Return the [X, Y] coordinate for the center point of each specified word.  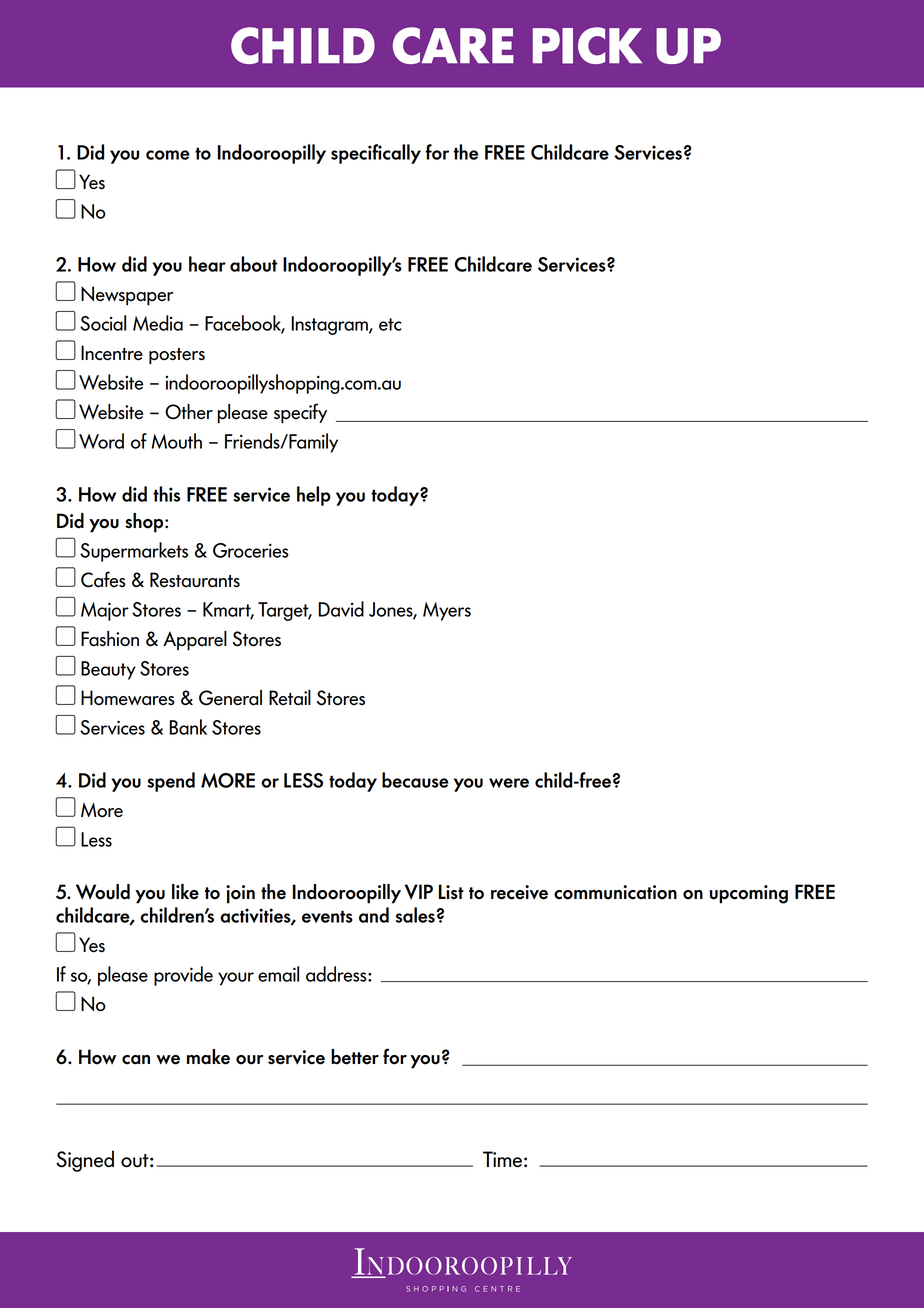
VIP [419, 892]
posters [177, 356]
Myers [447, 611]
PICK [587, 45]
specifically [376, 154]
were [509, 783]
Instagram [330, 325]
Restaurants [195, 580]
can [136, 1060]
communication [615, 892]
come [168, 155]
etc [390, 324]
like [185, 892]
